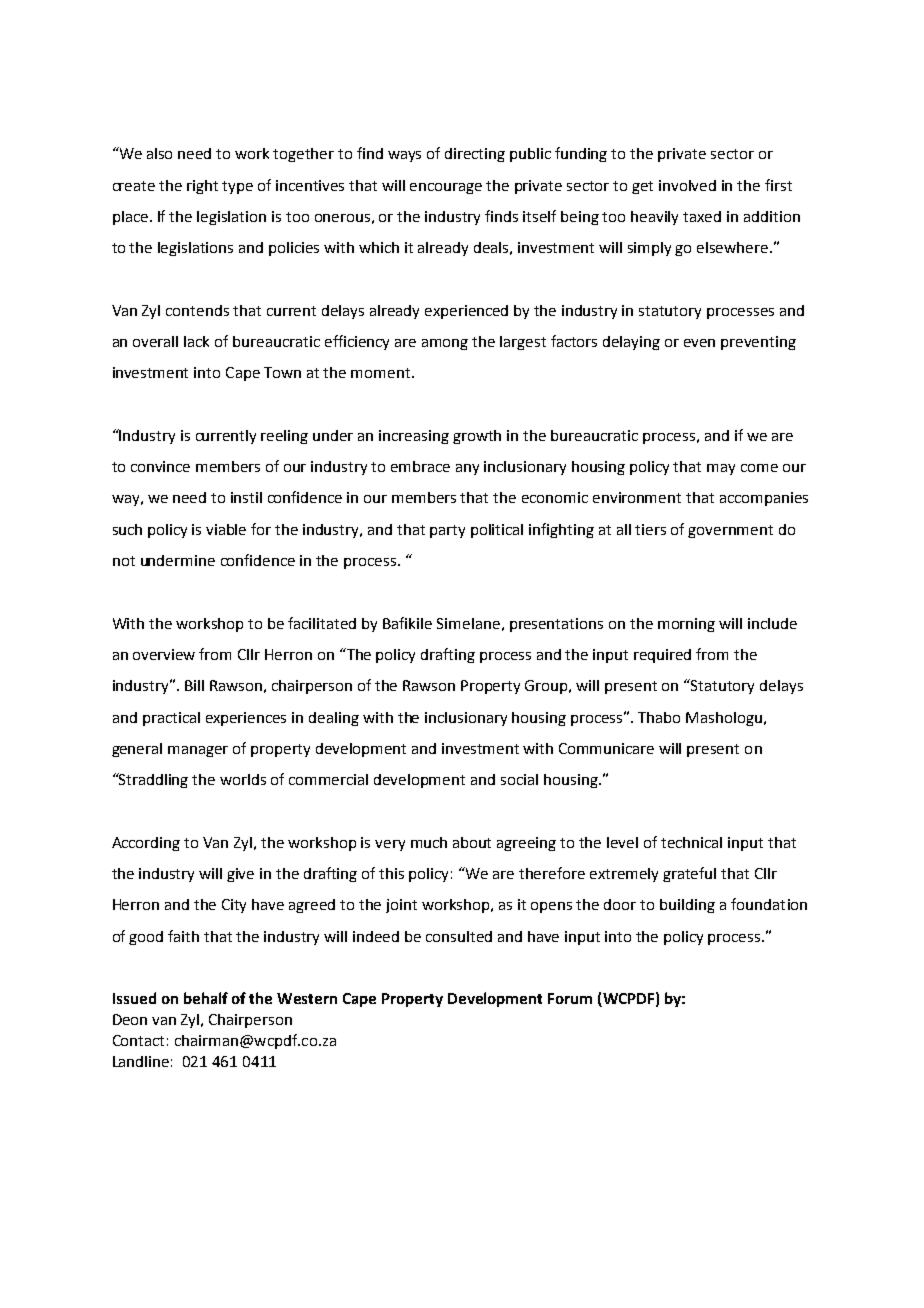  I want to click on encourage, so click(446, 188).
